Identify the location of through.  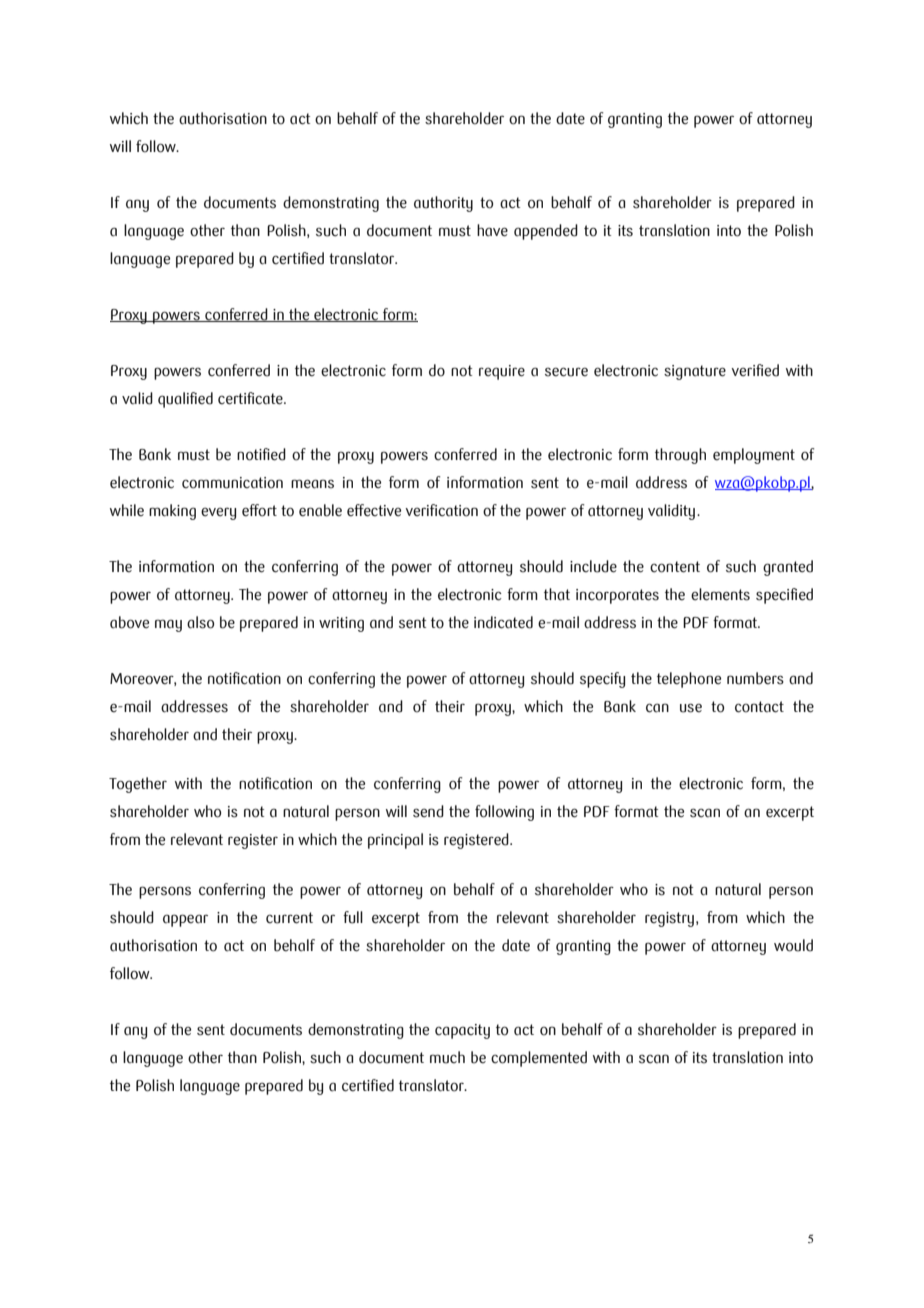
(680, 456).
